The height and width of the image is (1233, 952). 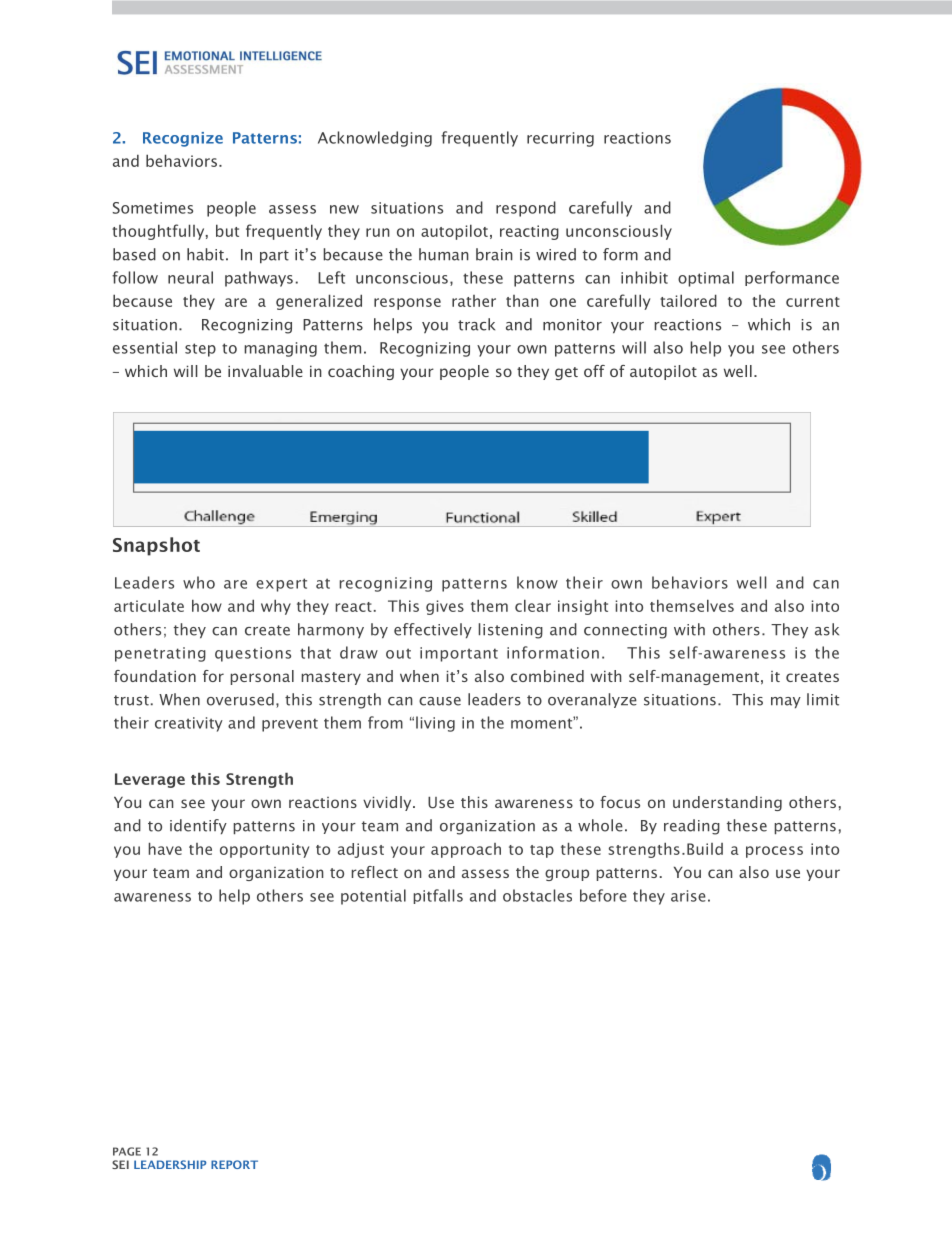 What do you see at coordinates (459, 654) in the image?
I see `important` at bounding box center [459, 654].
